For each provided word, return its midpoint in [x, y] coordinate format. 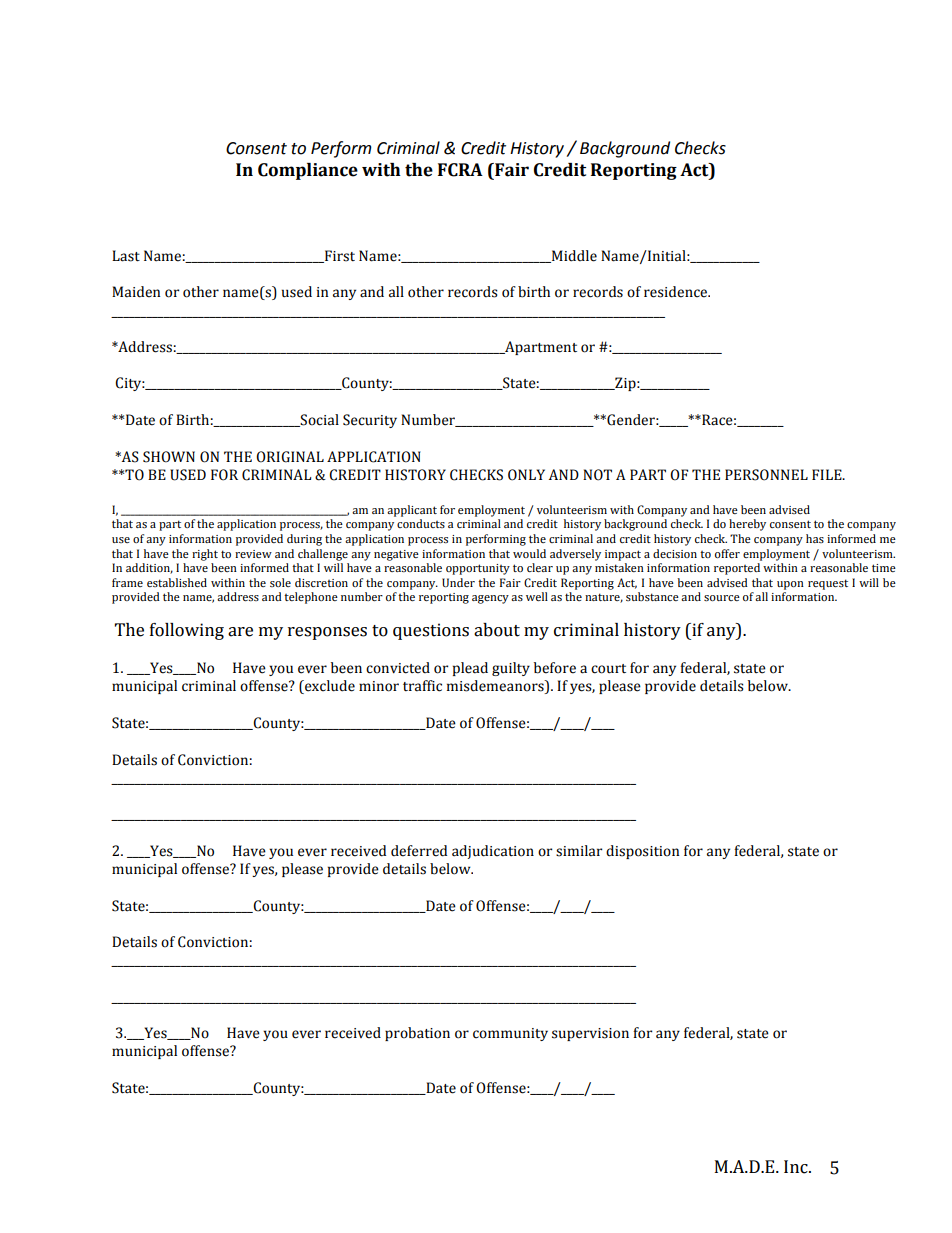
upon [790, 585]
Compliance [308, 171]
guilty [511, 669]
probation [417, 1034]
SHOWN [169, 457]
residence [677, 292]
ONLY [526, 475]
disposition [642, 852]
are [240, 632]
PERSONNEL [766, 475]
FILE [828, 474]
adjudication [493, 852]
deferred [419, 851]
